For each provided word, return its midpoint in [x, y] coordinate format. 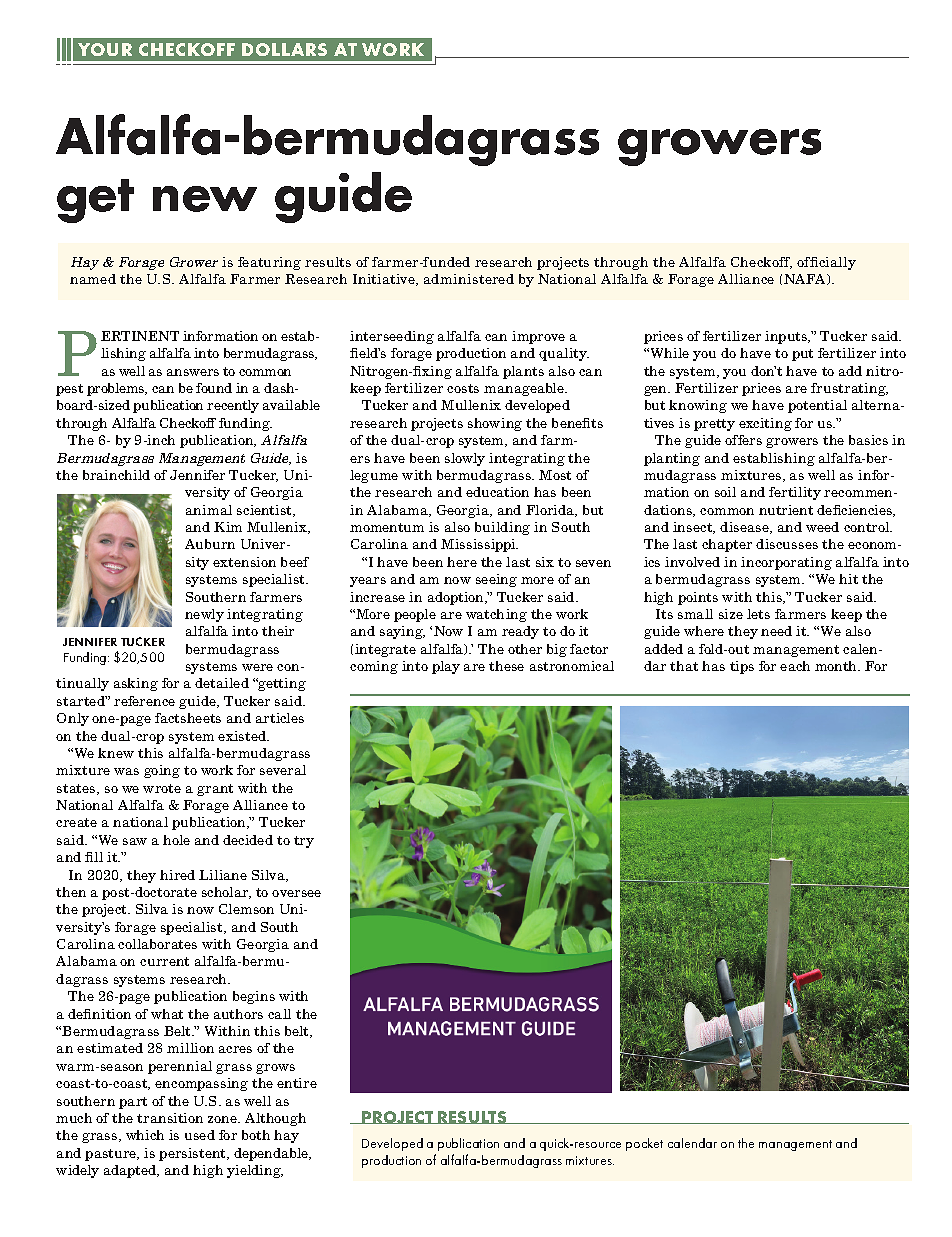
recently [233, 406]
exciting [765, 424]
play [446, 667]
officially [826, 263]
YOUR [105, 49]
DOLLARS [284, 49]
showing [495, 424]
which [145, 1135]
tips [742, 667]
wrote [162, 788]
